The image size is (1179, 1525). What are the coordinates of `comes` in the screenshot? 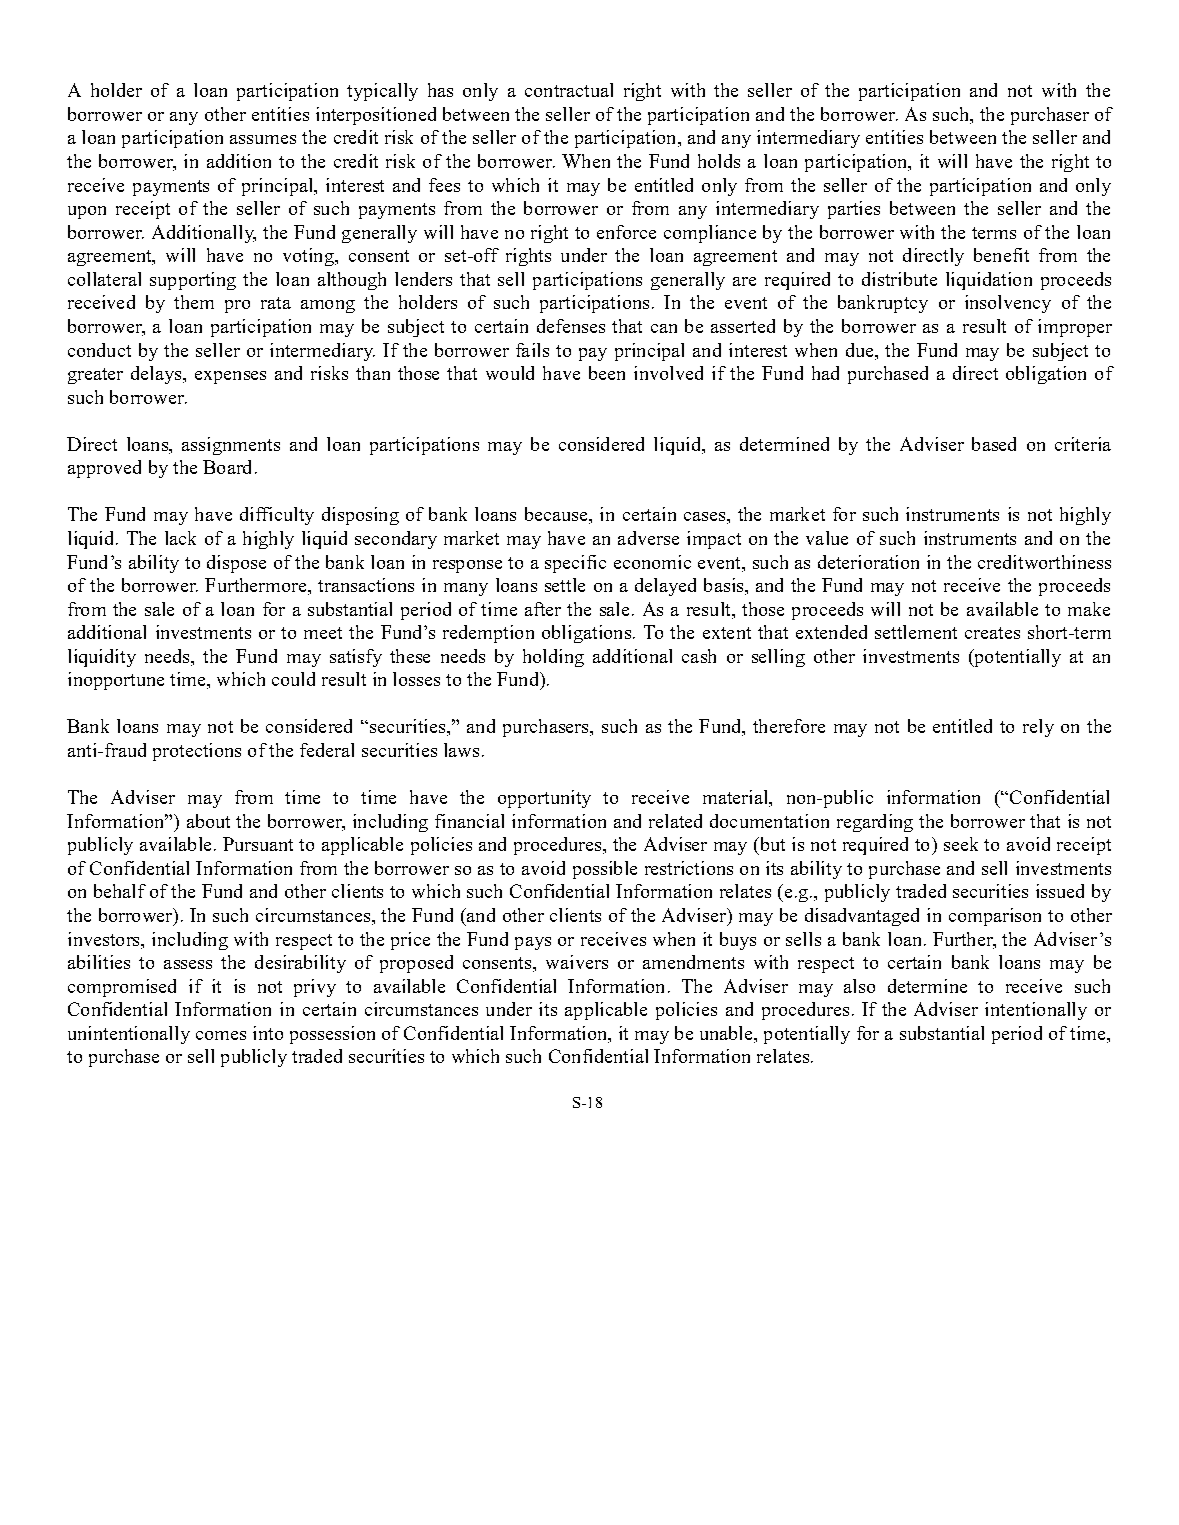 It's located at (221, 1035).
